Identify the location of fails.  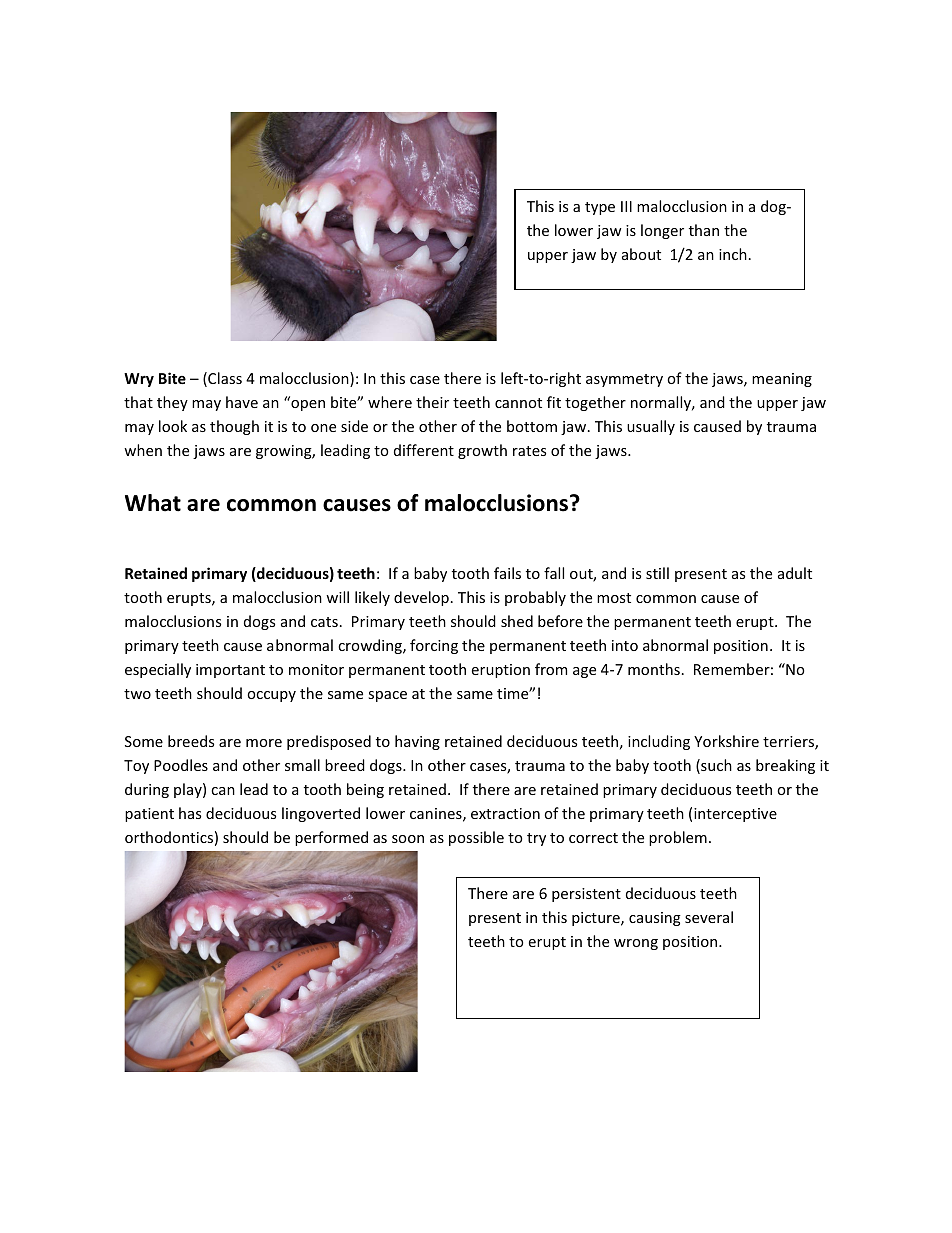
(507, 573).
